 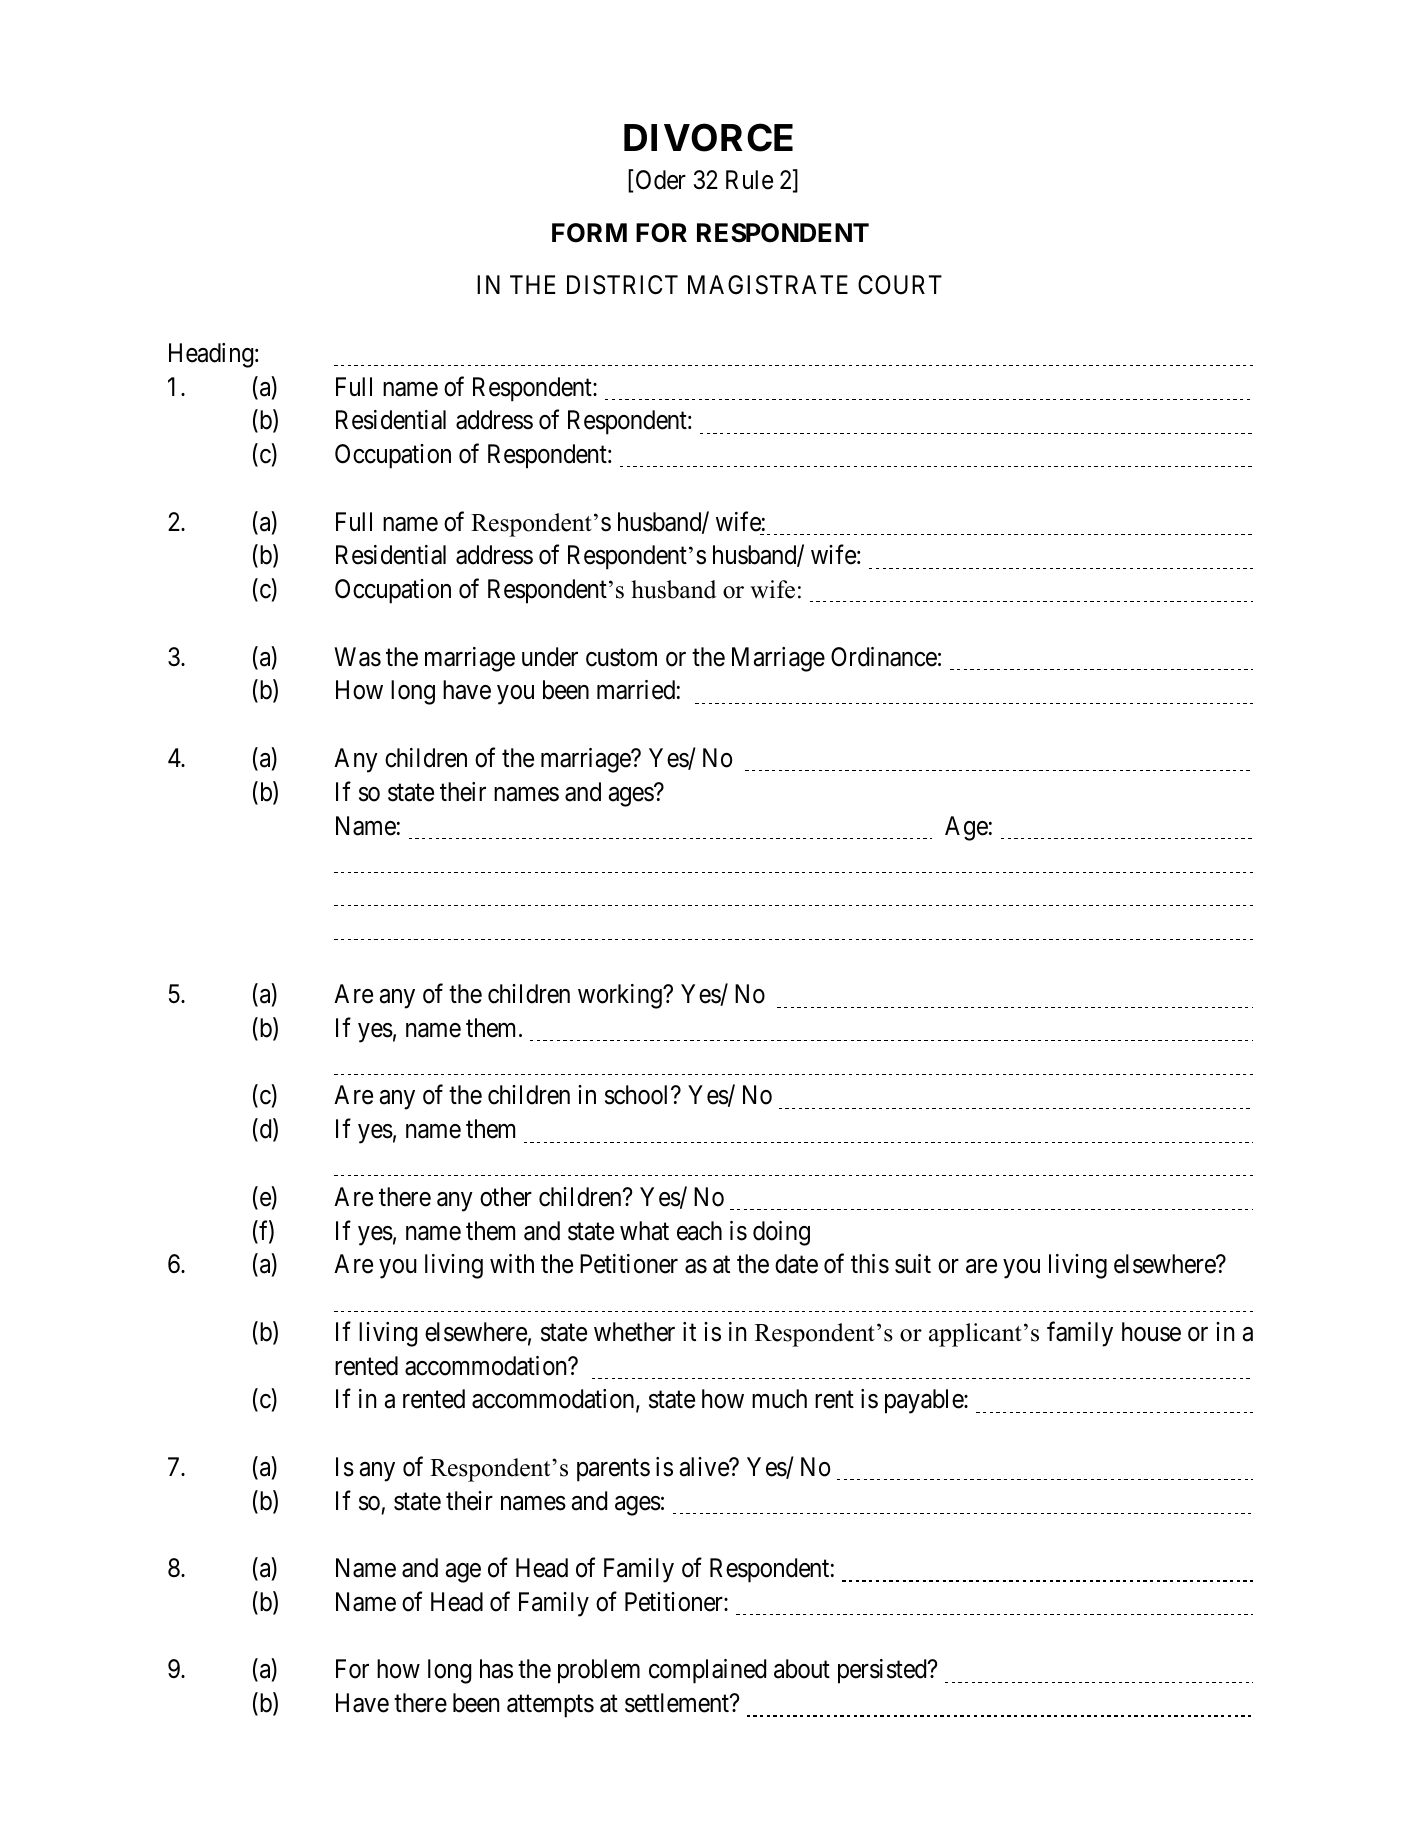 What do you see at coordinates (768, 285) in the screenshot?
I see `MAGISTRATE` at bounding box center [768, 285].
